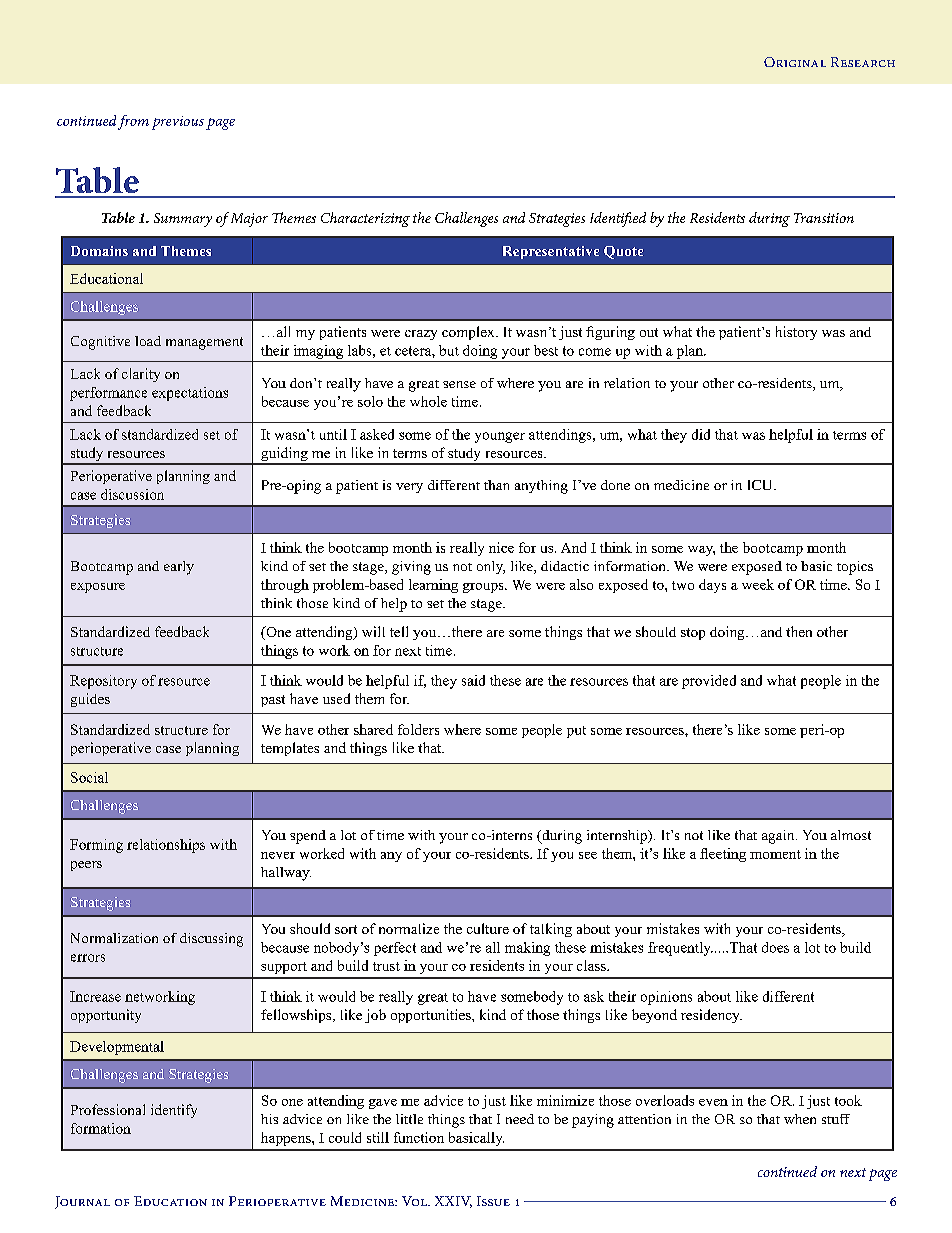  What do you see at coordinates (795, 62) in the screenshot?
I see `Original` at bounding box center [795, 62].
